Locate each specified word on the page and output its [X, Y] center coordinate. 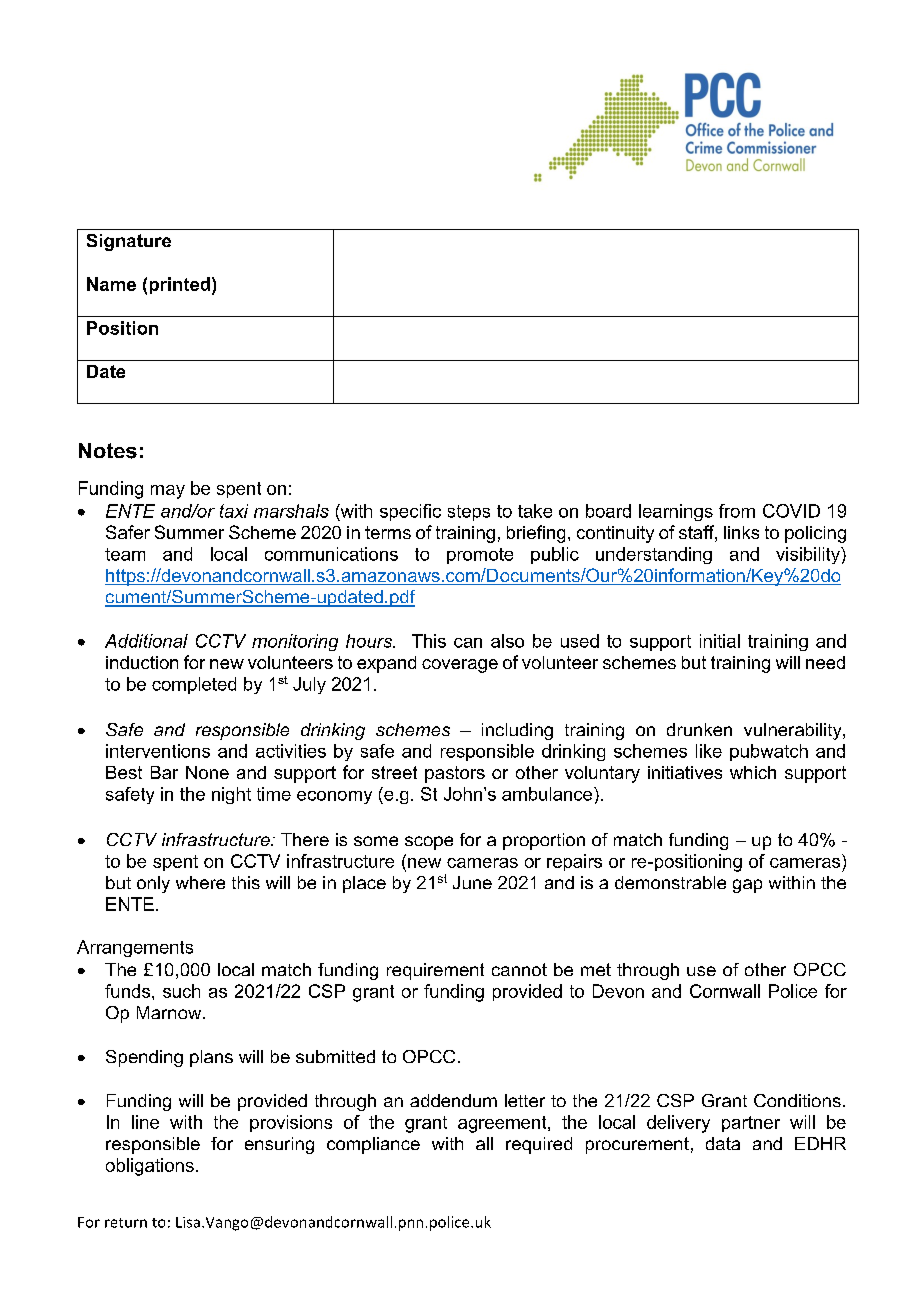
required [539, 1145]
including [517, 731]
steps [469, 513]
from [737, 511]
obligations [150, 1167]
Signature [129, 242]
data [723, 1143]
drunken [699, 729]
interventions [158, 751]
